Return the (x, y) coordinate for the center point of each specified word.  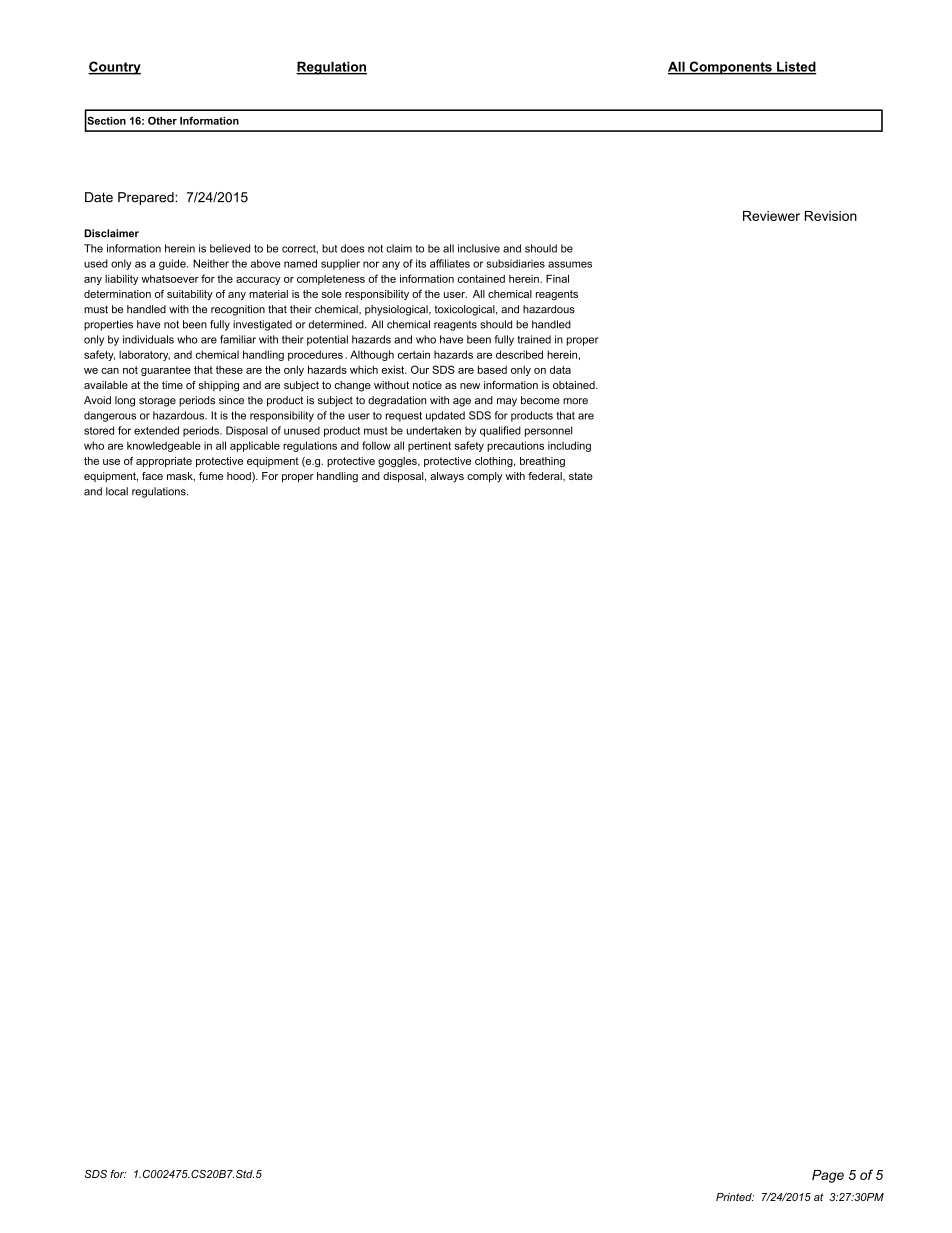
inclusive (479, 248)
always (447, 477)
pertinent (429, 446)
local (117, 491)
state (581, 476)
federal (546, 477)
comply (484, 477)
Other (162, 120)
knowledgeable (164, 446)
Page (828, 1176)
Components (730, 68)
